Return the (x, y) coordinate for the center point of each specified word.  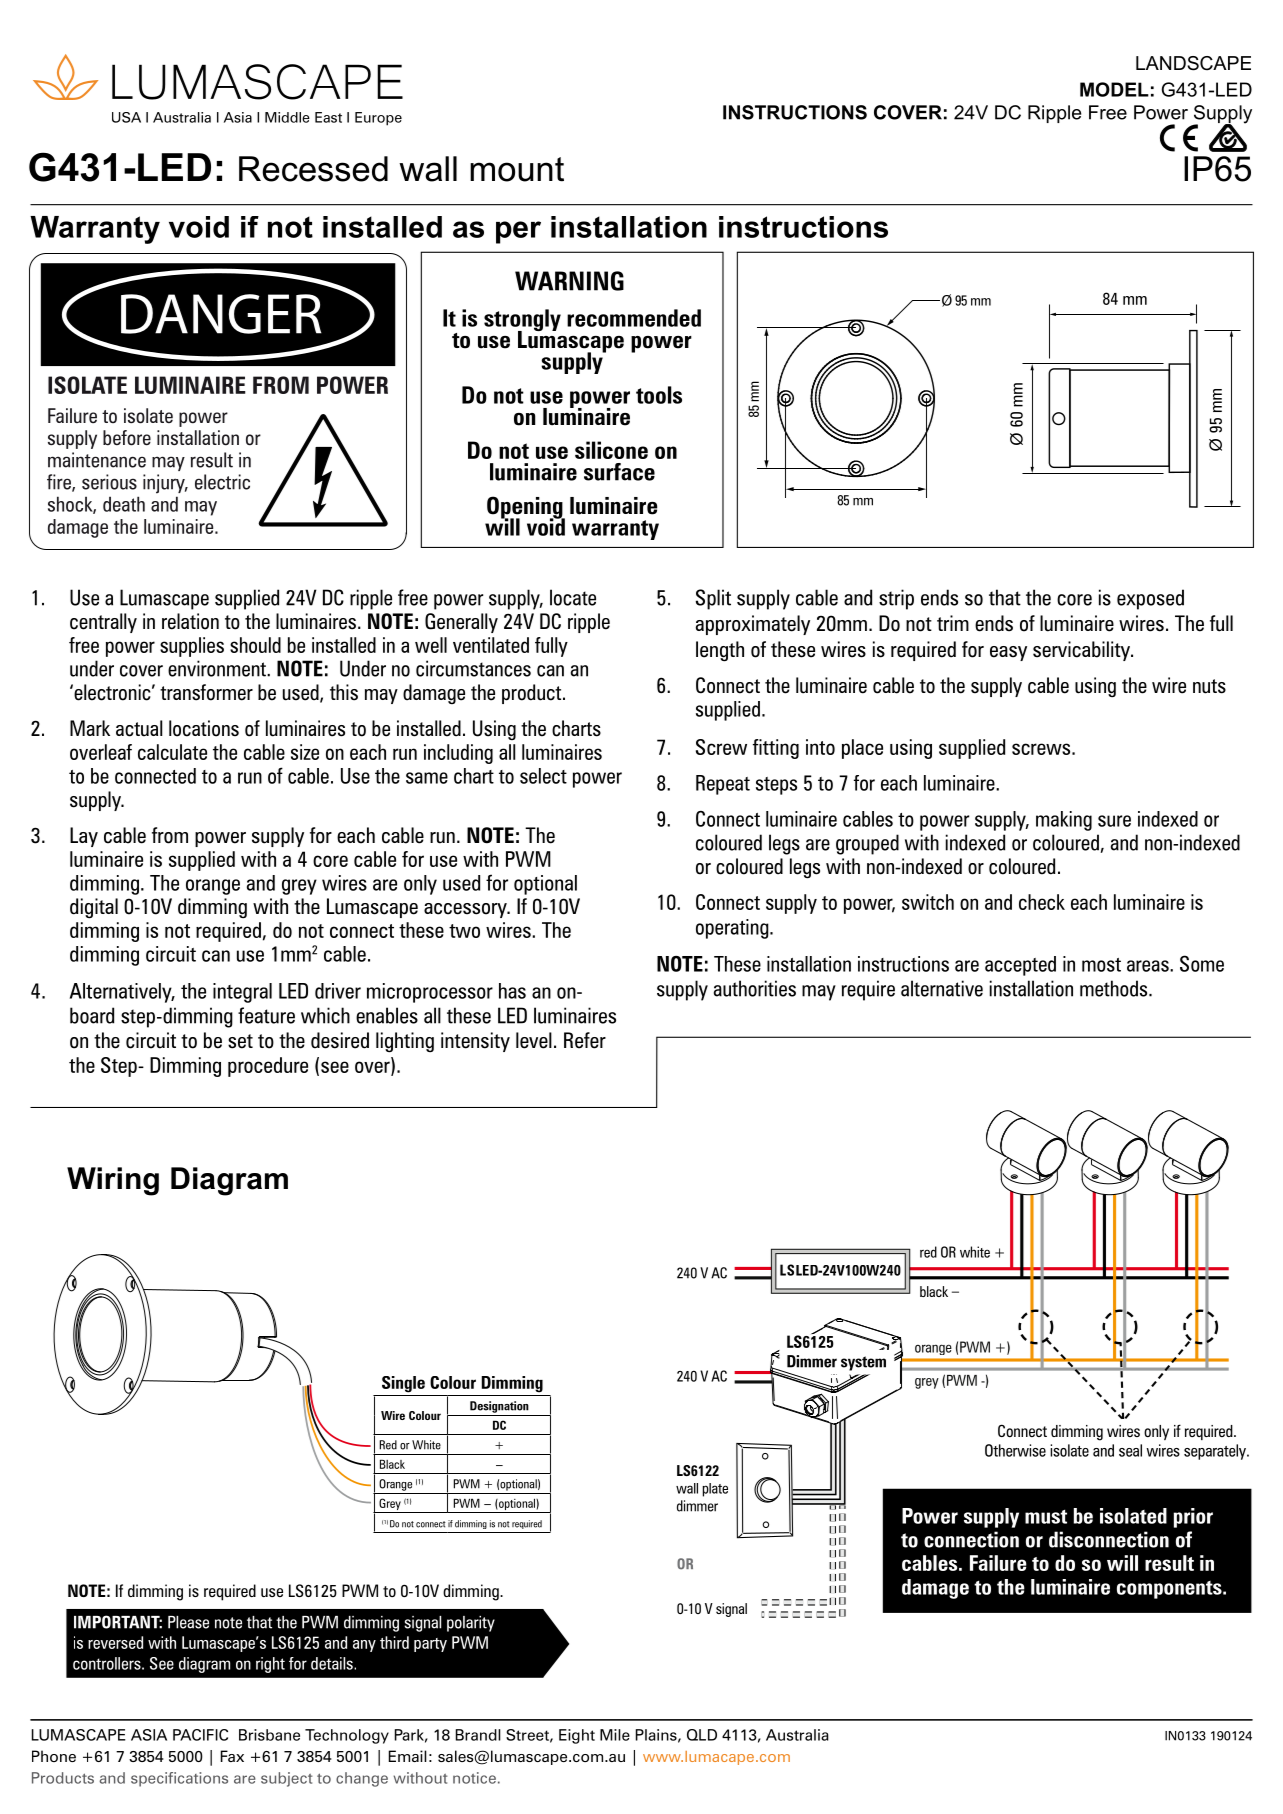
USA (126, 117)
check (1042, 902)
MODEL (1114, 89)
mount (517, 169)
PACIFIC (200, 1735)
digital (94, 908)
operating (733, 929)
